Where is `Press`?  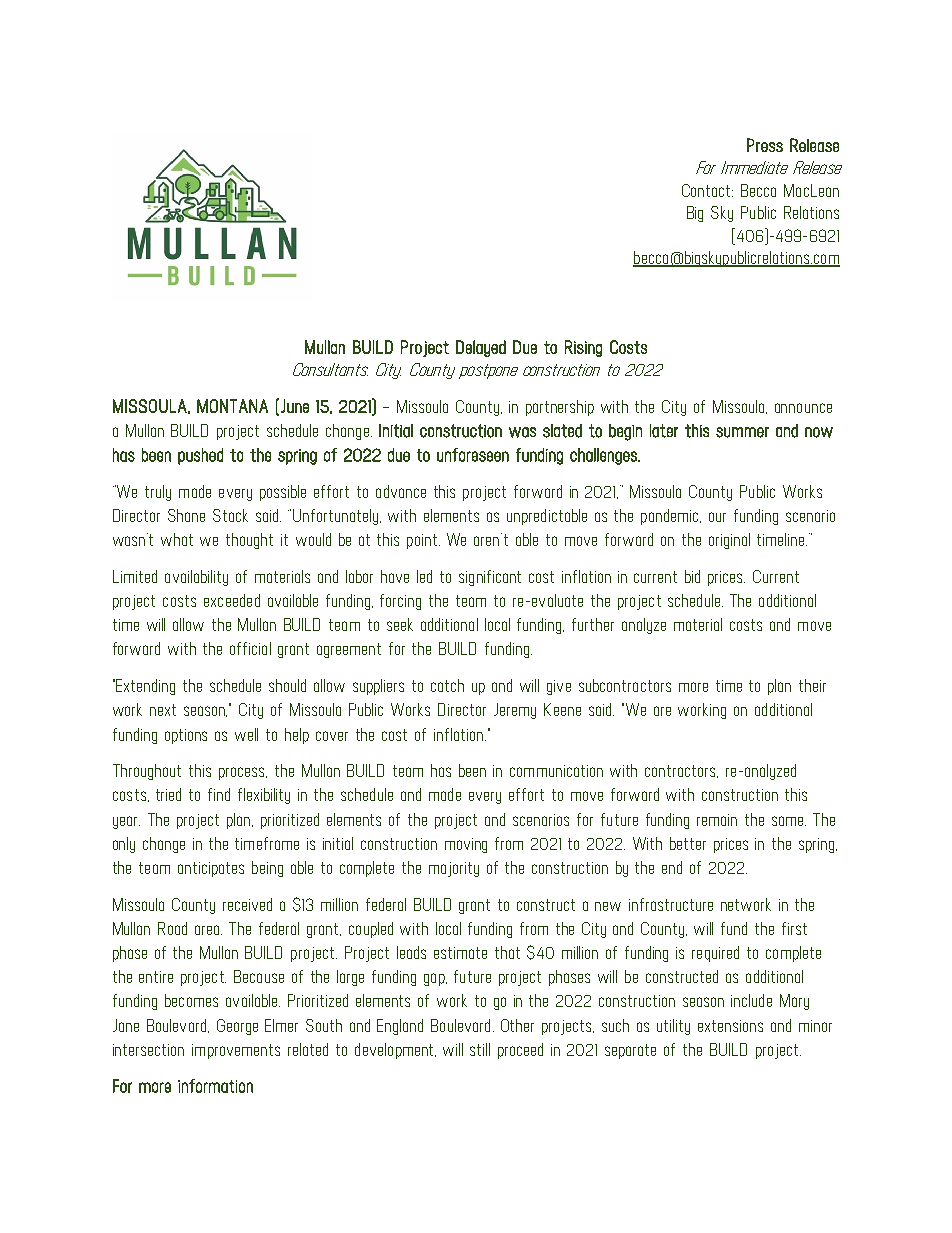
Press is located at coordinates (765, 145).
